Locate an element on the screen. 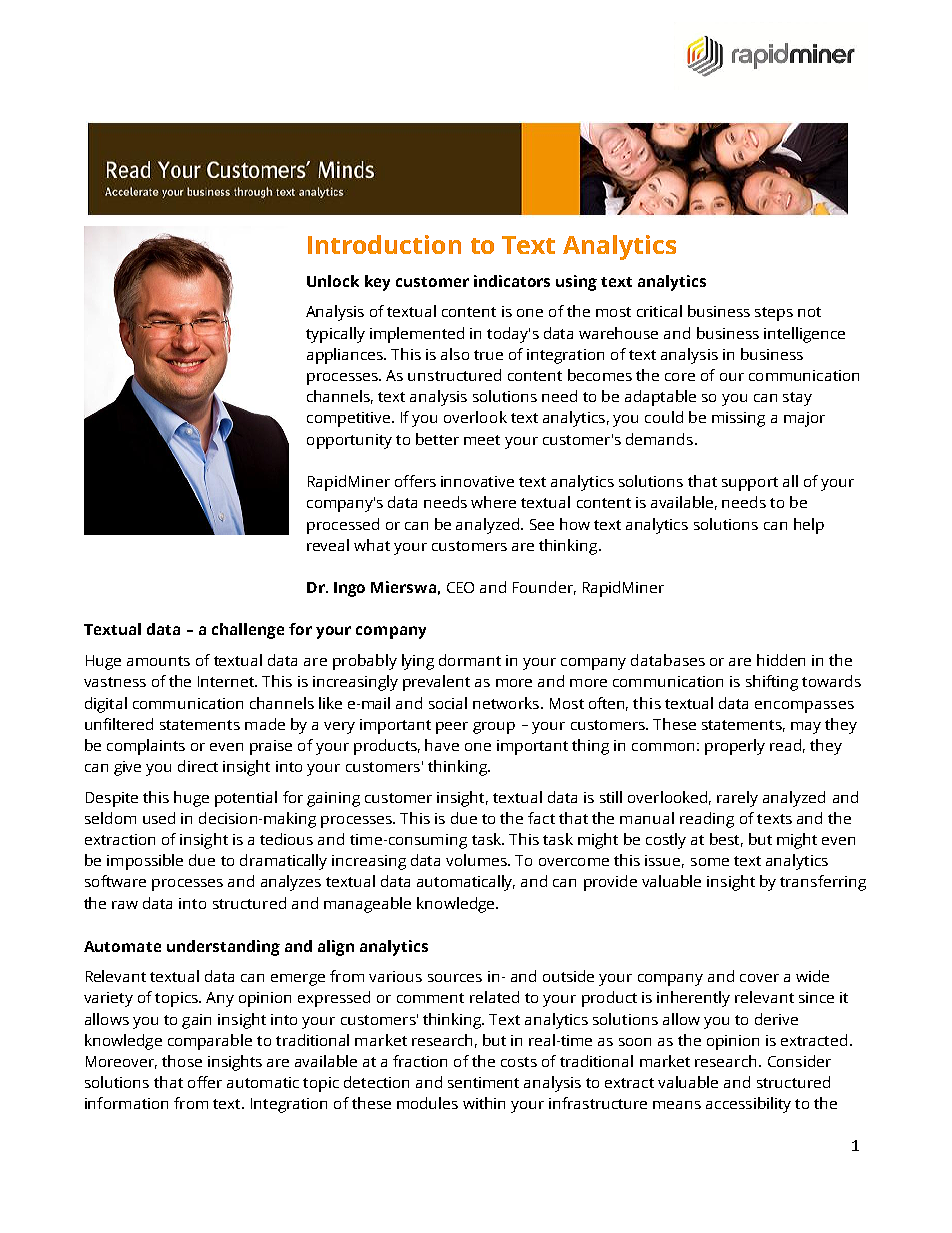  within is located at coordinates (484, 1103).
